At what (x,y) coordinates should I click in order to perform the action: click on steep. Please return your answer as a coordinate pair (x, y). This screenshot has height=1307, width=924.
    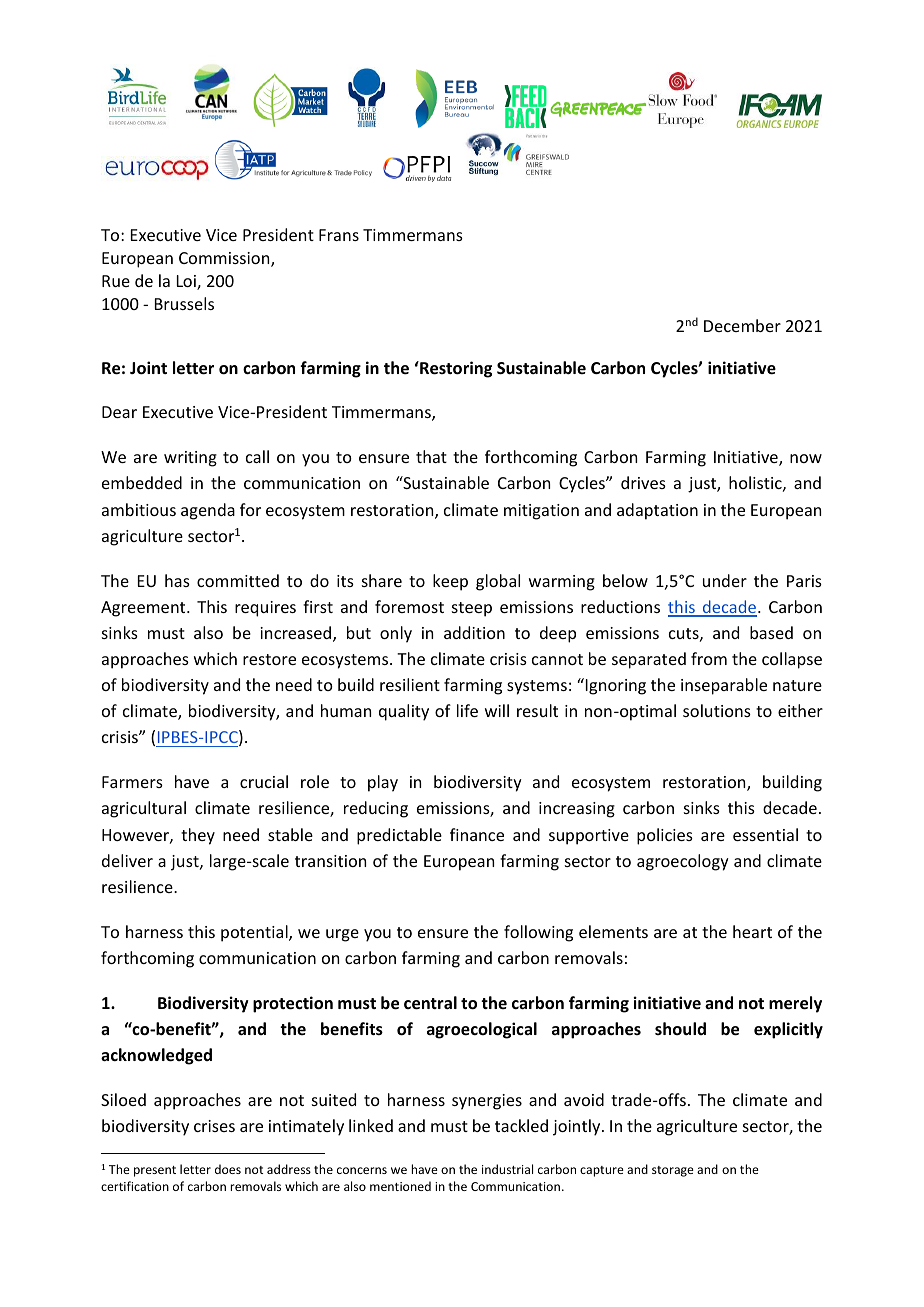
    Looking at the image, I should click on (472, 609).
